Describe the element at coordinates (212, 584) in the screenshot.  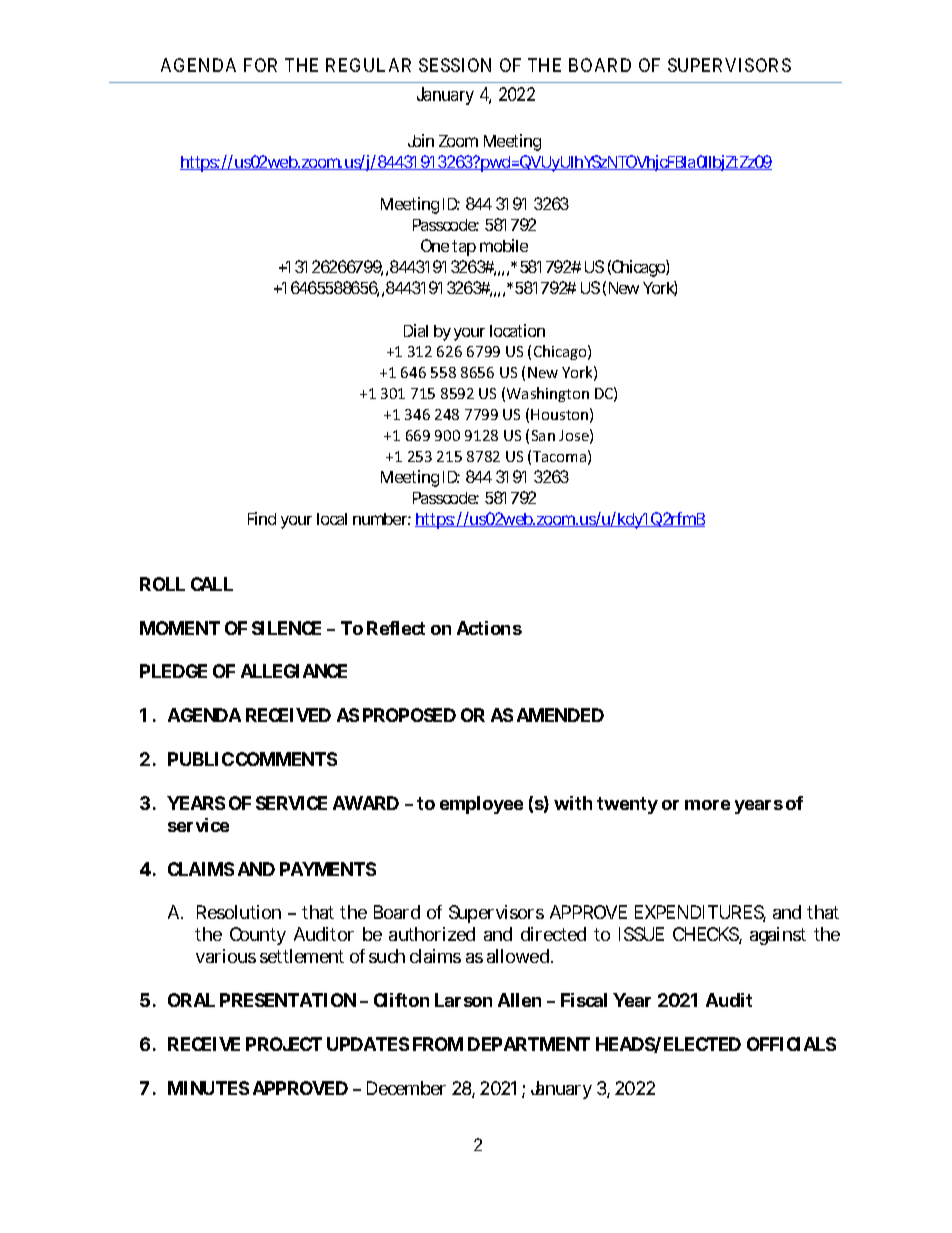
I see `CALL` at that location.
